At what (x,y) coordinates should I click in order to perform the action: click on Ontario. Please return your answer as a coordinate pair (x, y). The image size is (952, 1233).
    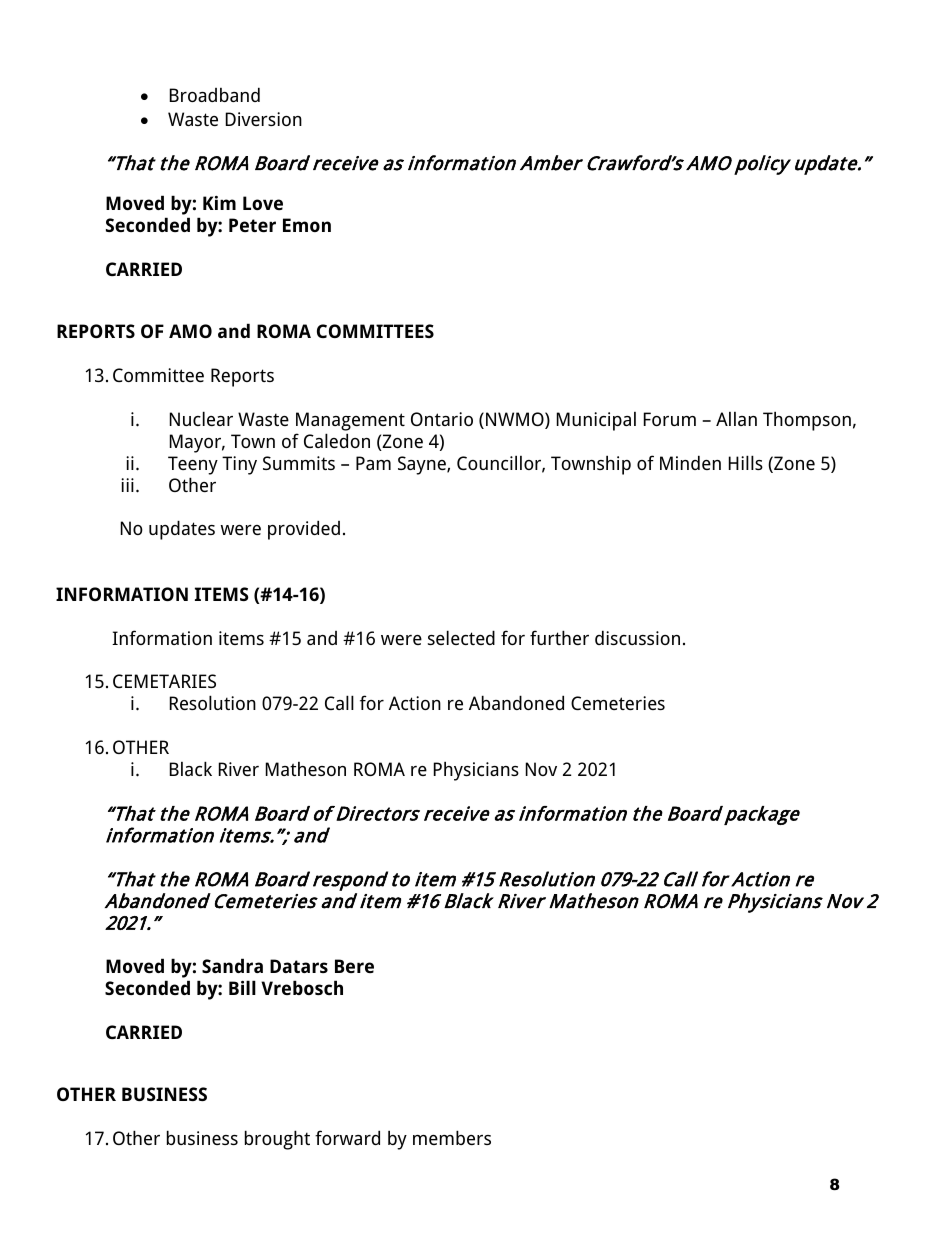
    Looking at the image, I should click on (442, 419).
